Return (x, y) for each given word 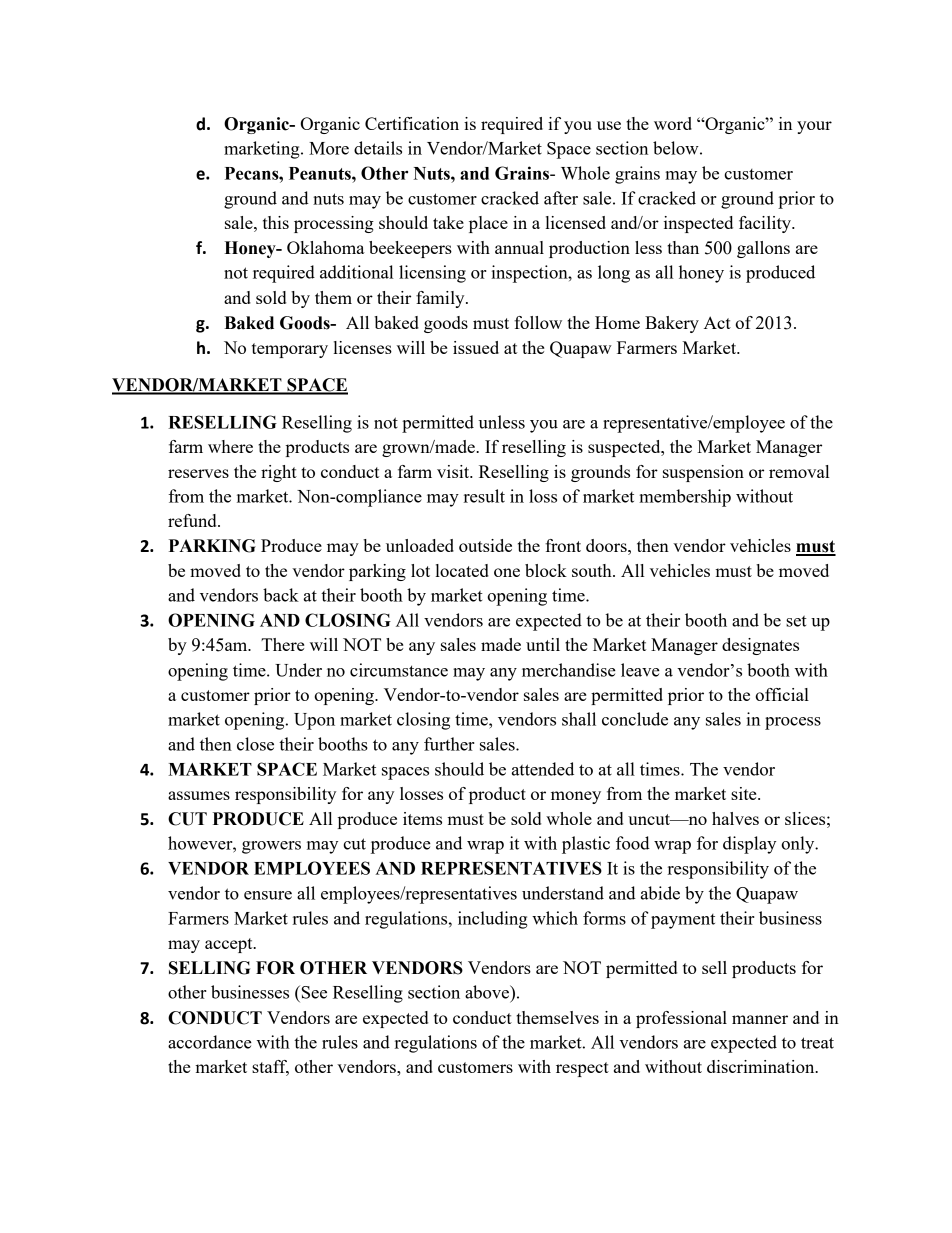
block (546, 570)
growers (271, 847)
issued (476, 347)
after (561, 198)
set (796, 621)
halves (735, 818)
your (814, 127)
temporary (290, 350)
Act (717, 322)
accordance (210, 1042)
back (281, 595)
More (329, 148)
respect (582, 1069)
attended (543, 769)
